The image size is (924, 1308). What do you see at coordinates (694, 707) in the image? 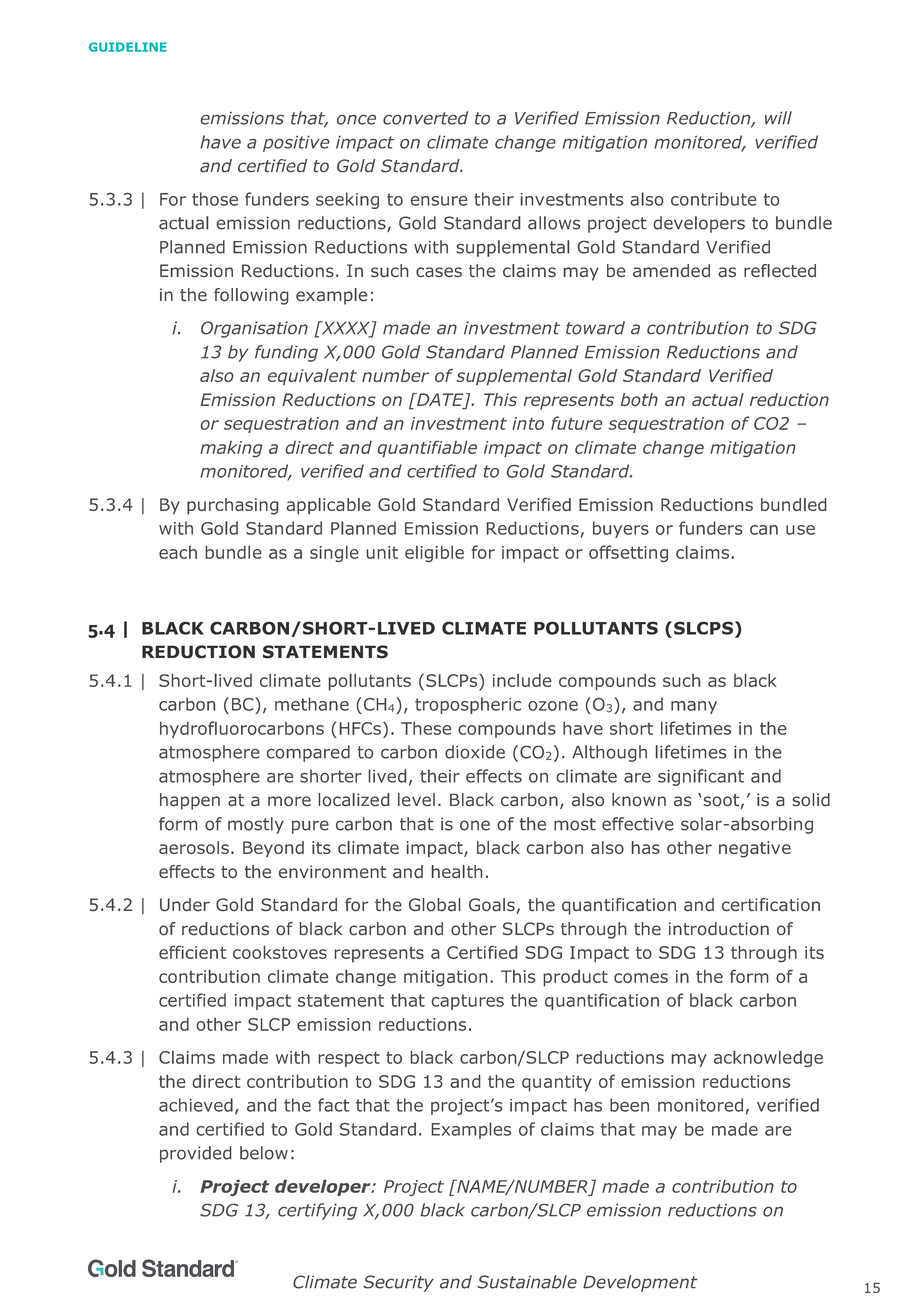
I see `many` at bounding box center [694, 707].
